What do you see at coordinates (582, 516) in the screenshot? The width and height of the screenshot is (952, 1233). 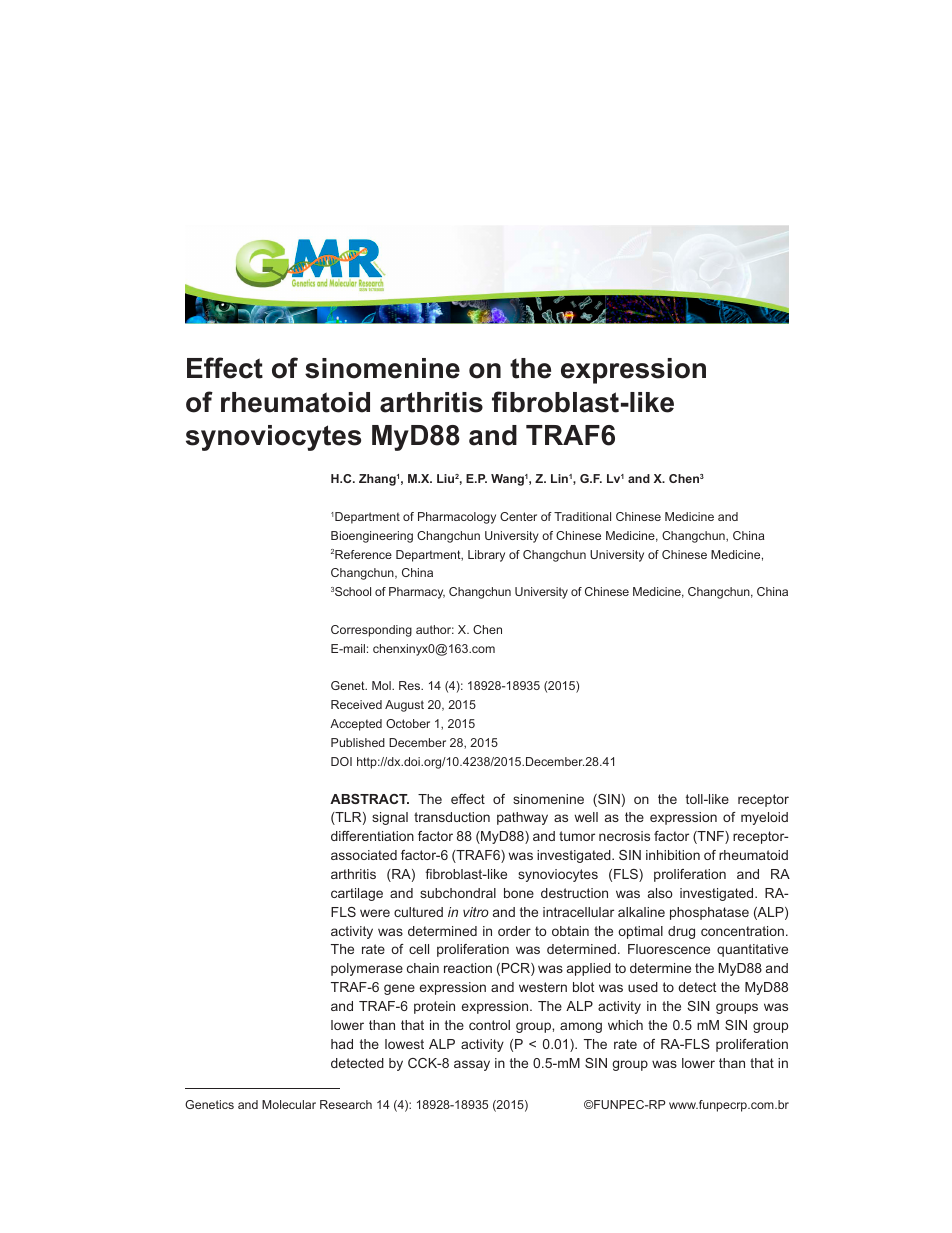 I see `Traditional` at bounding box center [582, 516].
